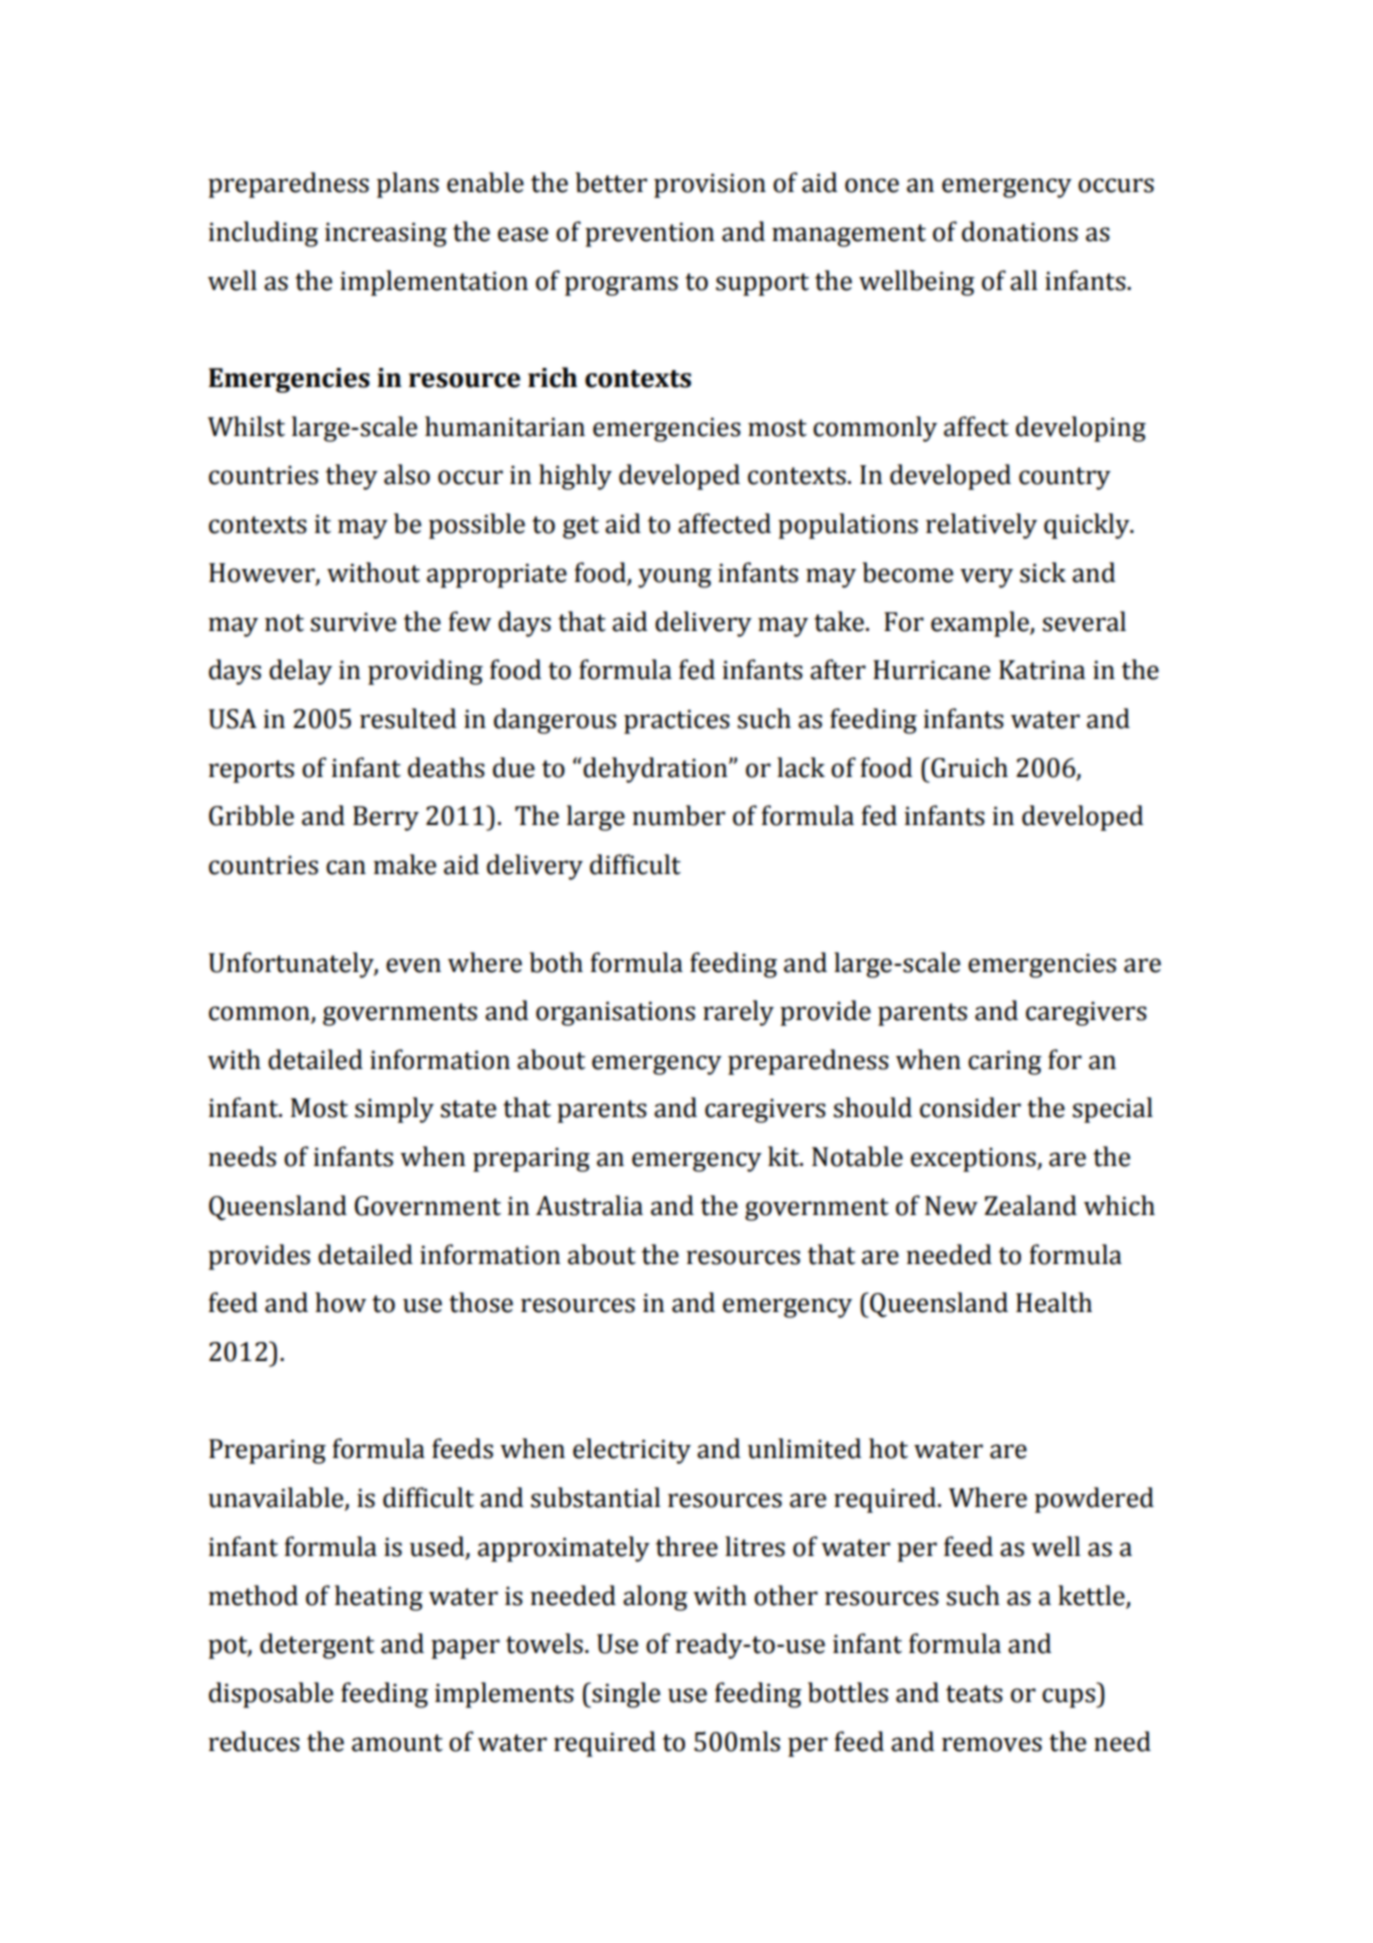 This page has width=1373, height=1943. I want to click on donations, so click(1020, 231).
